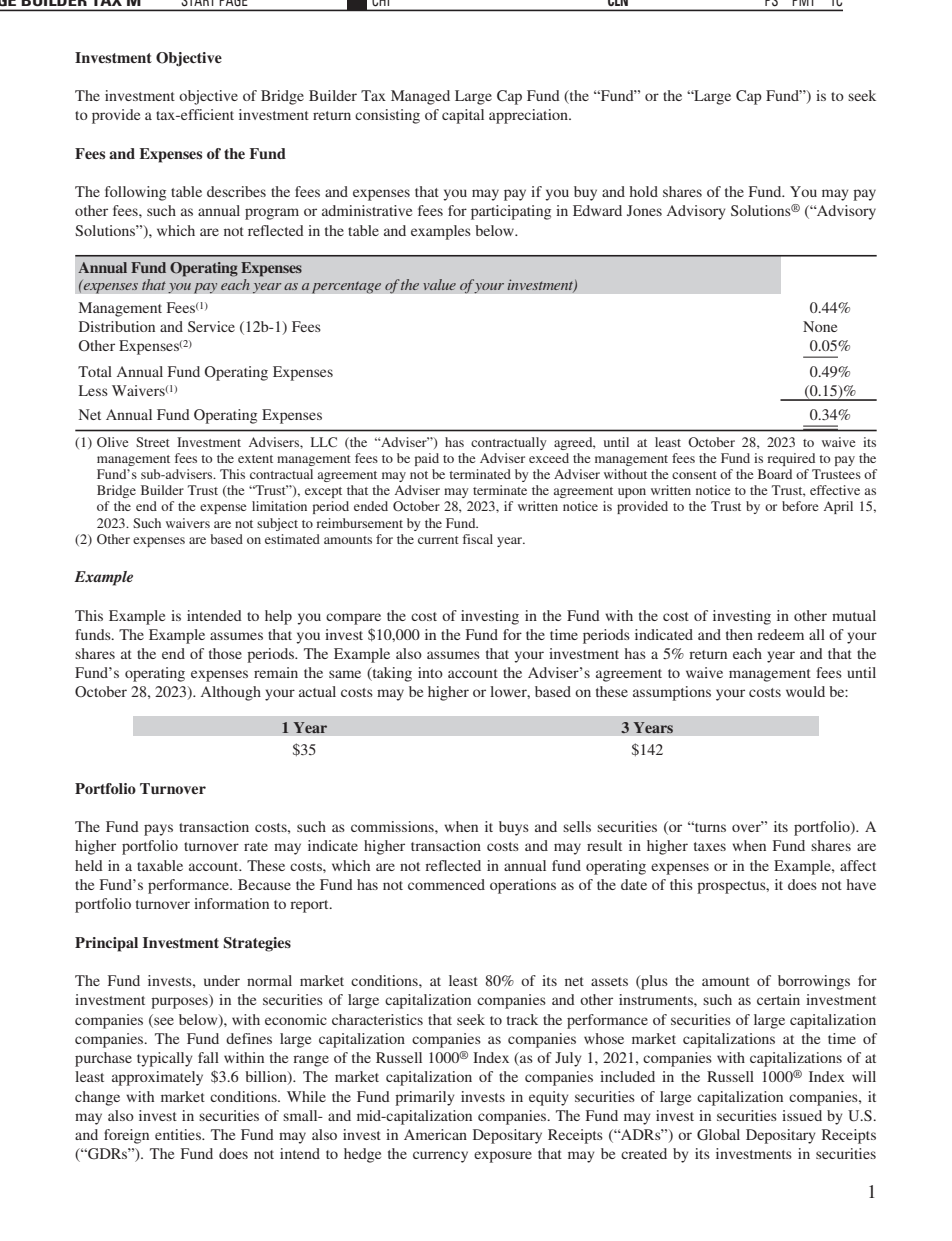 The image size is (952, 1241). What do you see at coordinates (435, 1134) in the document?
I see `American` at bounding box center [435, 1134].
